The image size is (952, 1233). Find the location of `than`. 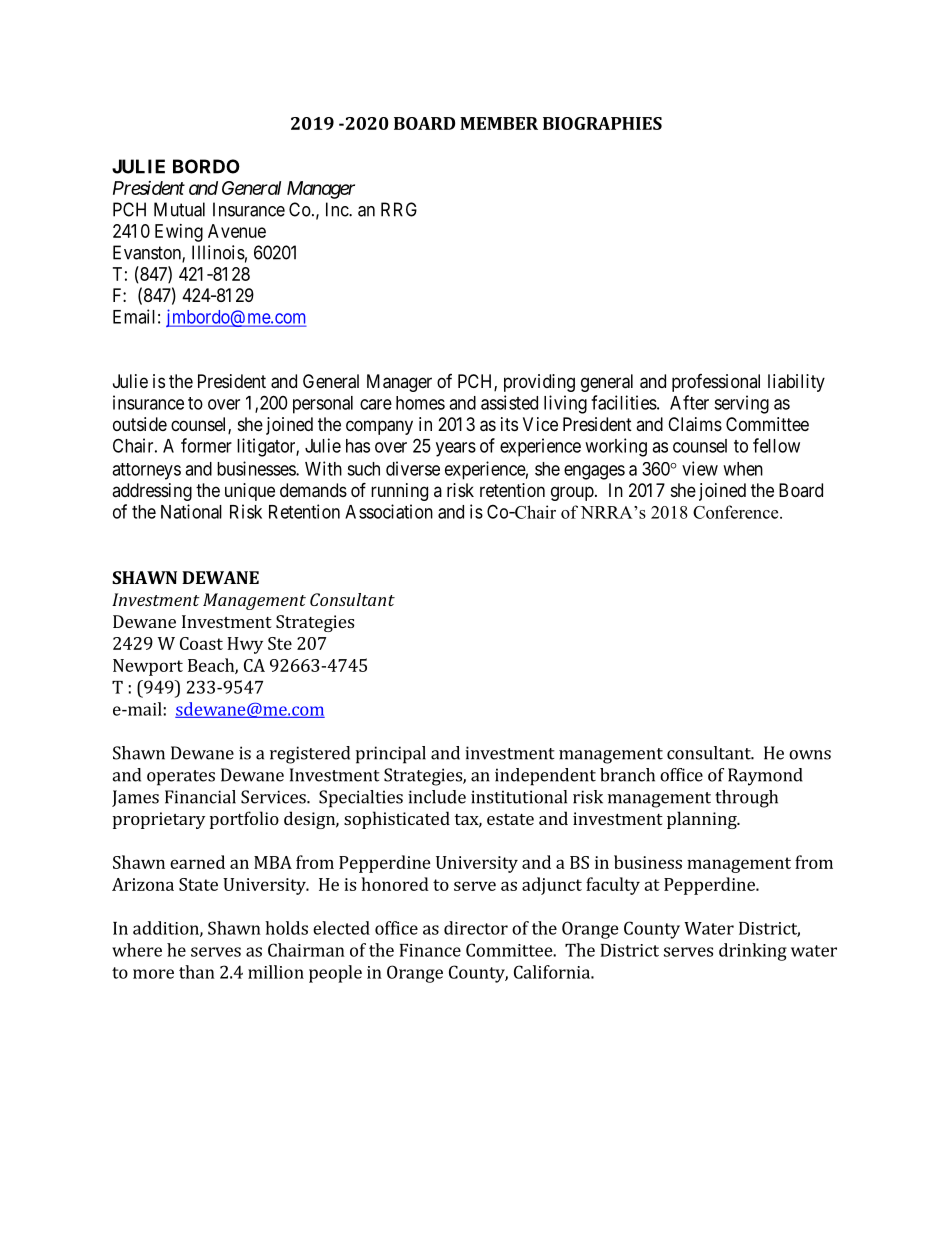

than is located at coordinates (197, 972).
